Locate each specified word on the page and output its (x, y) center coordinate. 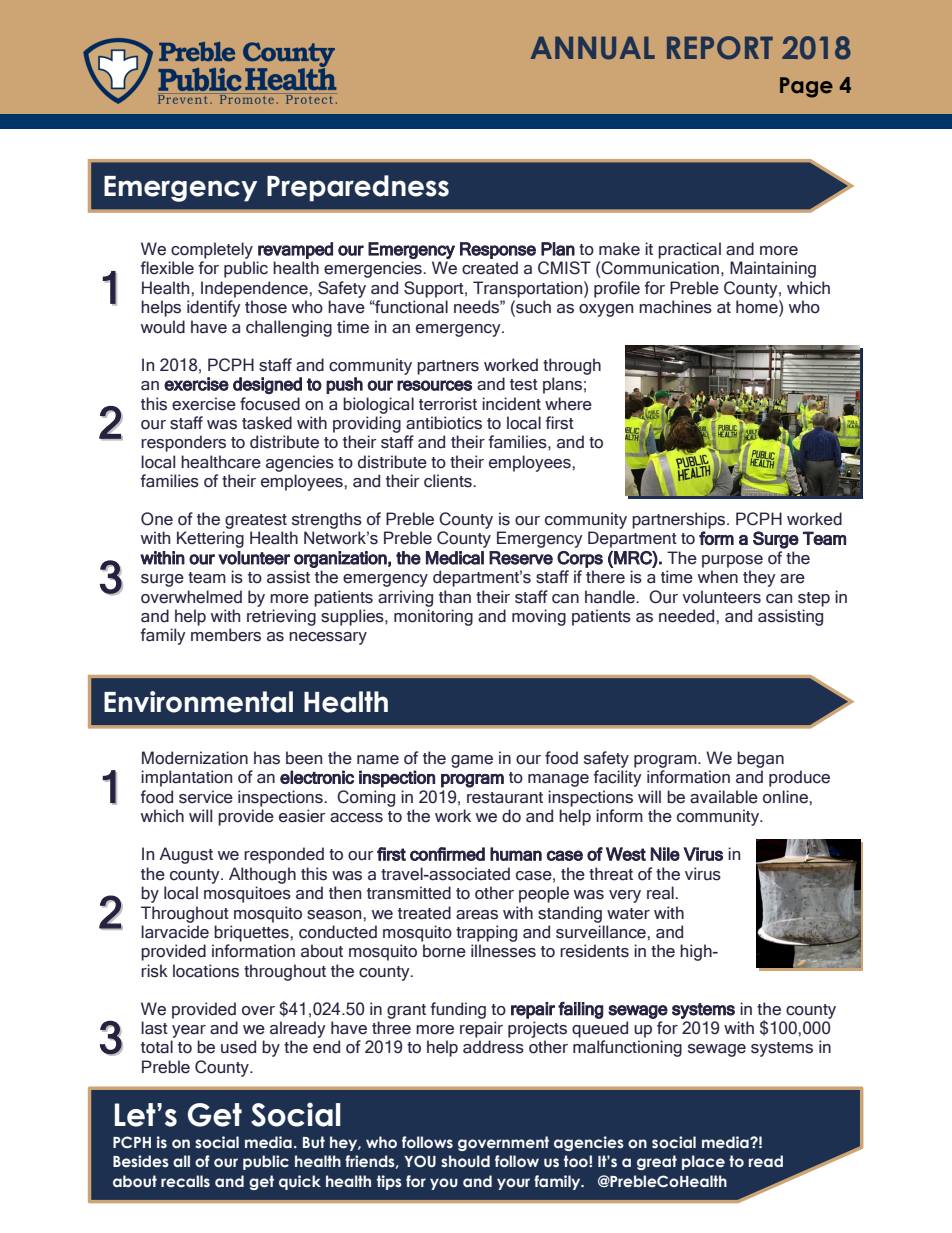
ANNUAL (592, 48)
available (724, 797)
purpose (732, 561)
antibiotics (444, 423)
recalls (185, 1181)
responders (183, 443)
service (206, 797)
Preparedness (358, 188)
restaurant (505, 798)
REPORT (720, 48)
